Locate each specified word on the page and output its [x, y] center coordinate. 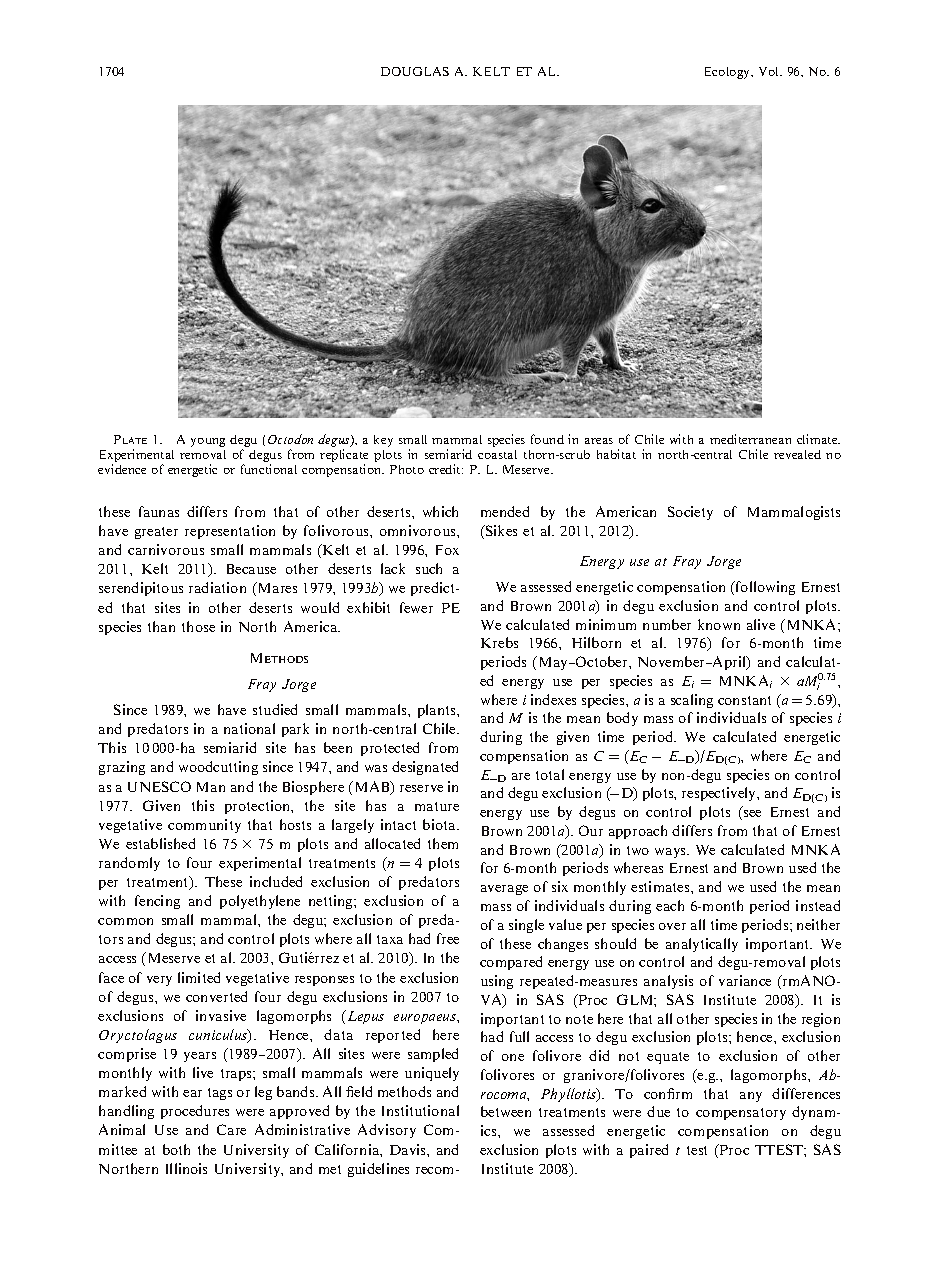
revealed [797, 454]
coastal [497, 454]
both [176, 1149]
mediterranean [750, 439]
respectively [720, 794]
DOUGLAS [415, 71]
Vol [770, 71]
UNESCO [159, 786]
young [208, 442]
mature [437, 806]
